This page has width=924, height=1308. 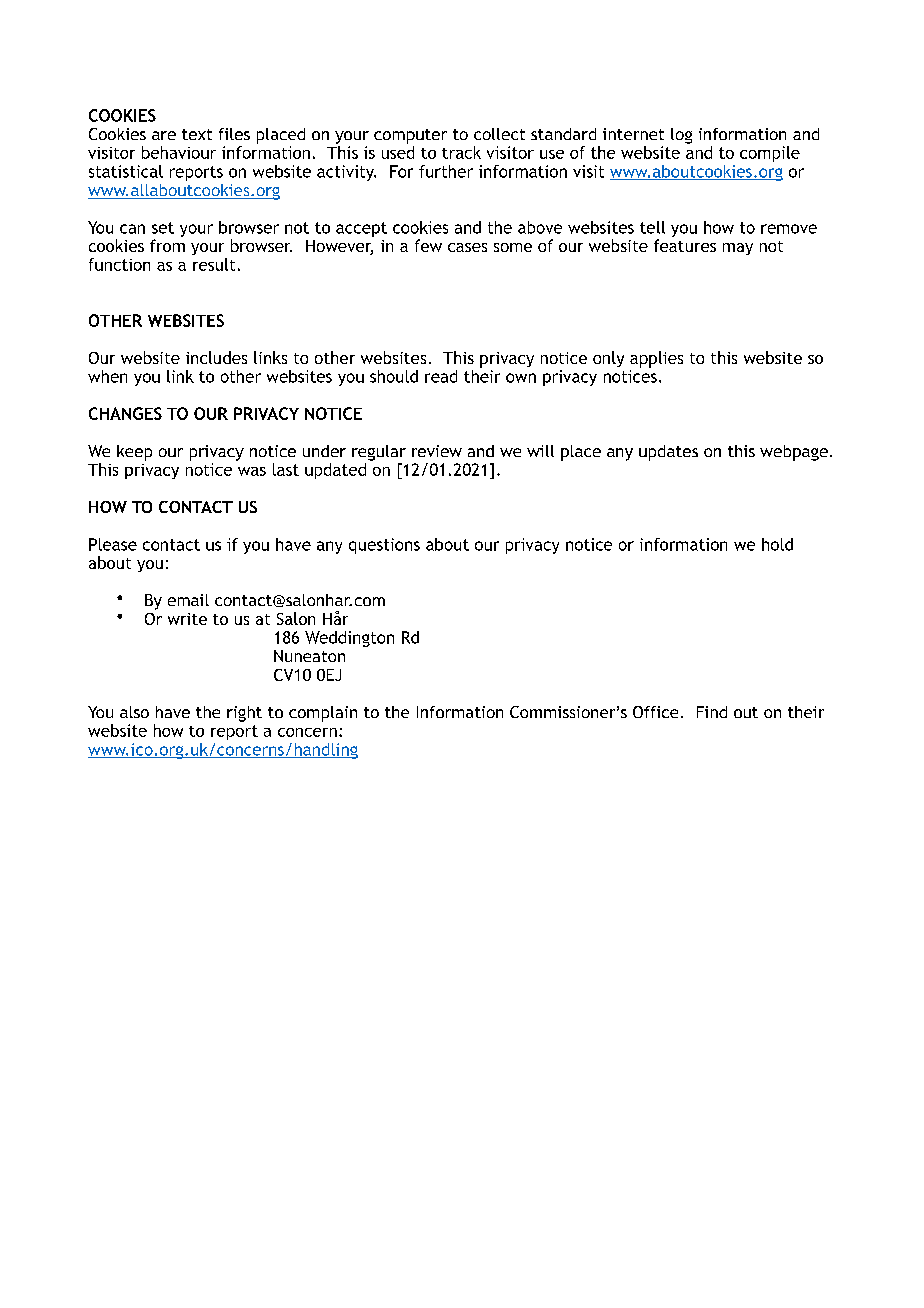 I want to click on also, so click(x=134, y=712).
